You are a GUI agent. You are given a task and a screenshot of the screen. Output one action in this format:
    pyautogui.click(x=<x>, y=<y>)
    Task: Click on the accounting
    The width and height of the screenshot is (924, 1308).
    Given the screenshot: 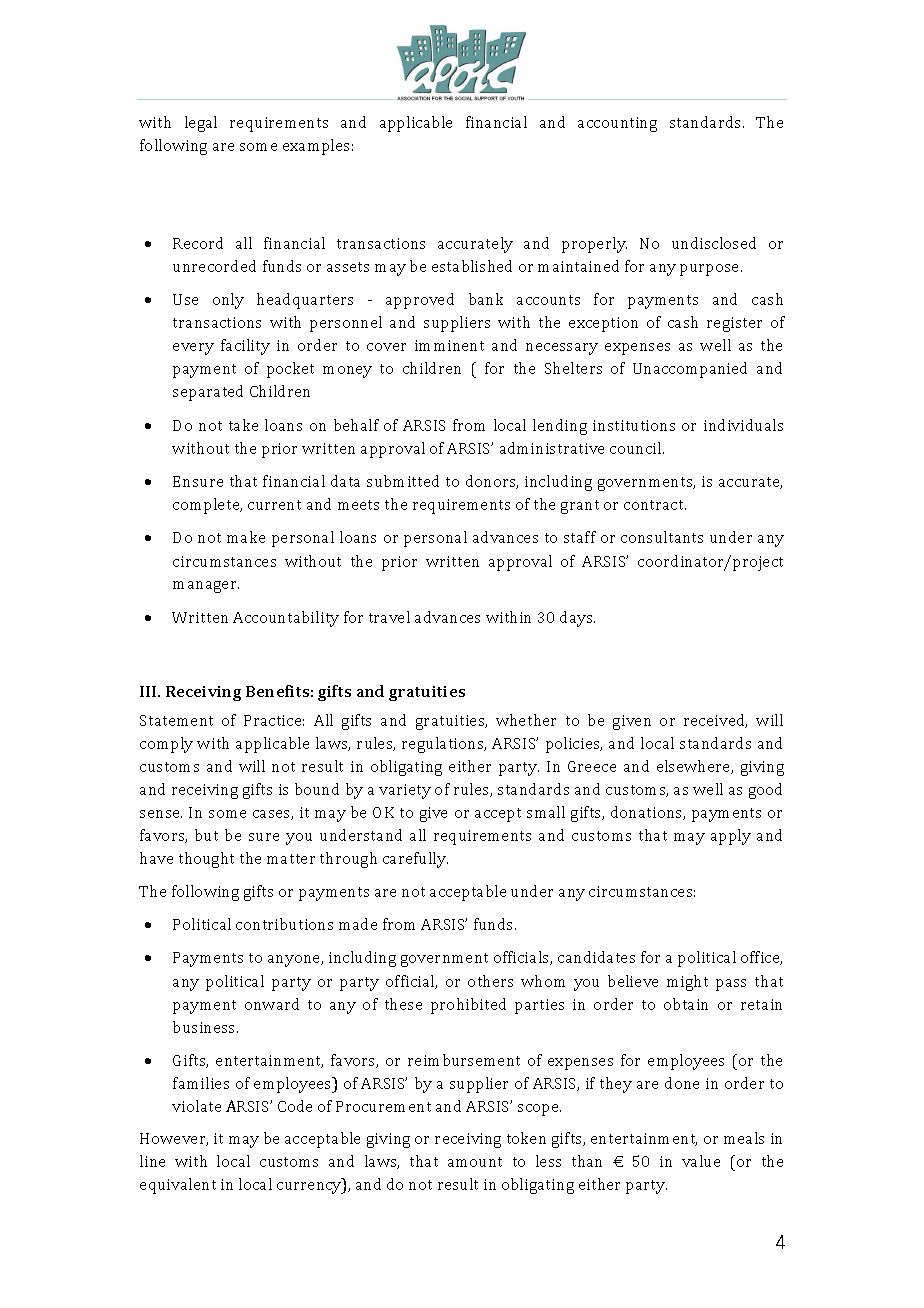 What is the action you would take?
    pyautogui.click(x=617, y=124)
